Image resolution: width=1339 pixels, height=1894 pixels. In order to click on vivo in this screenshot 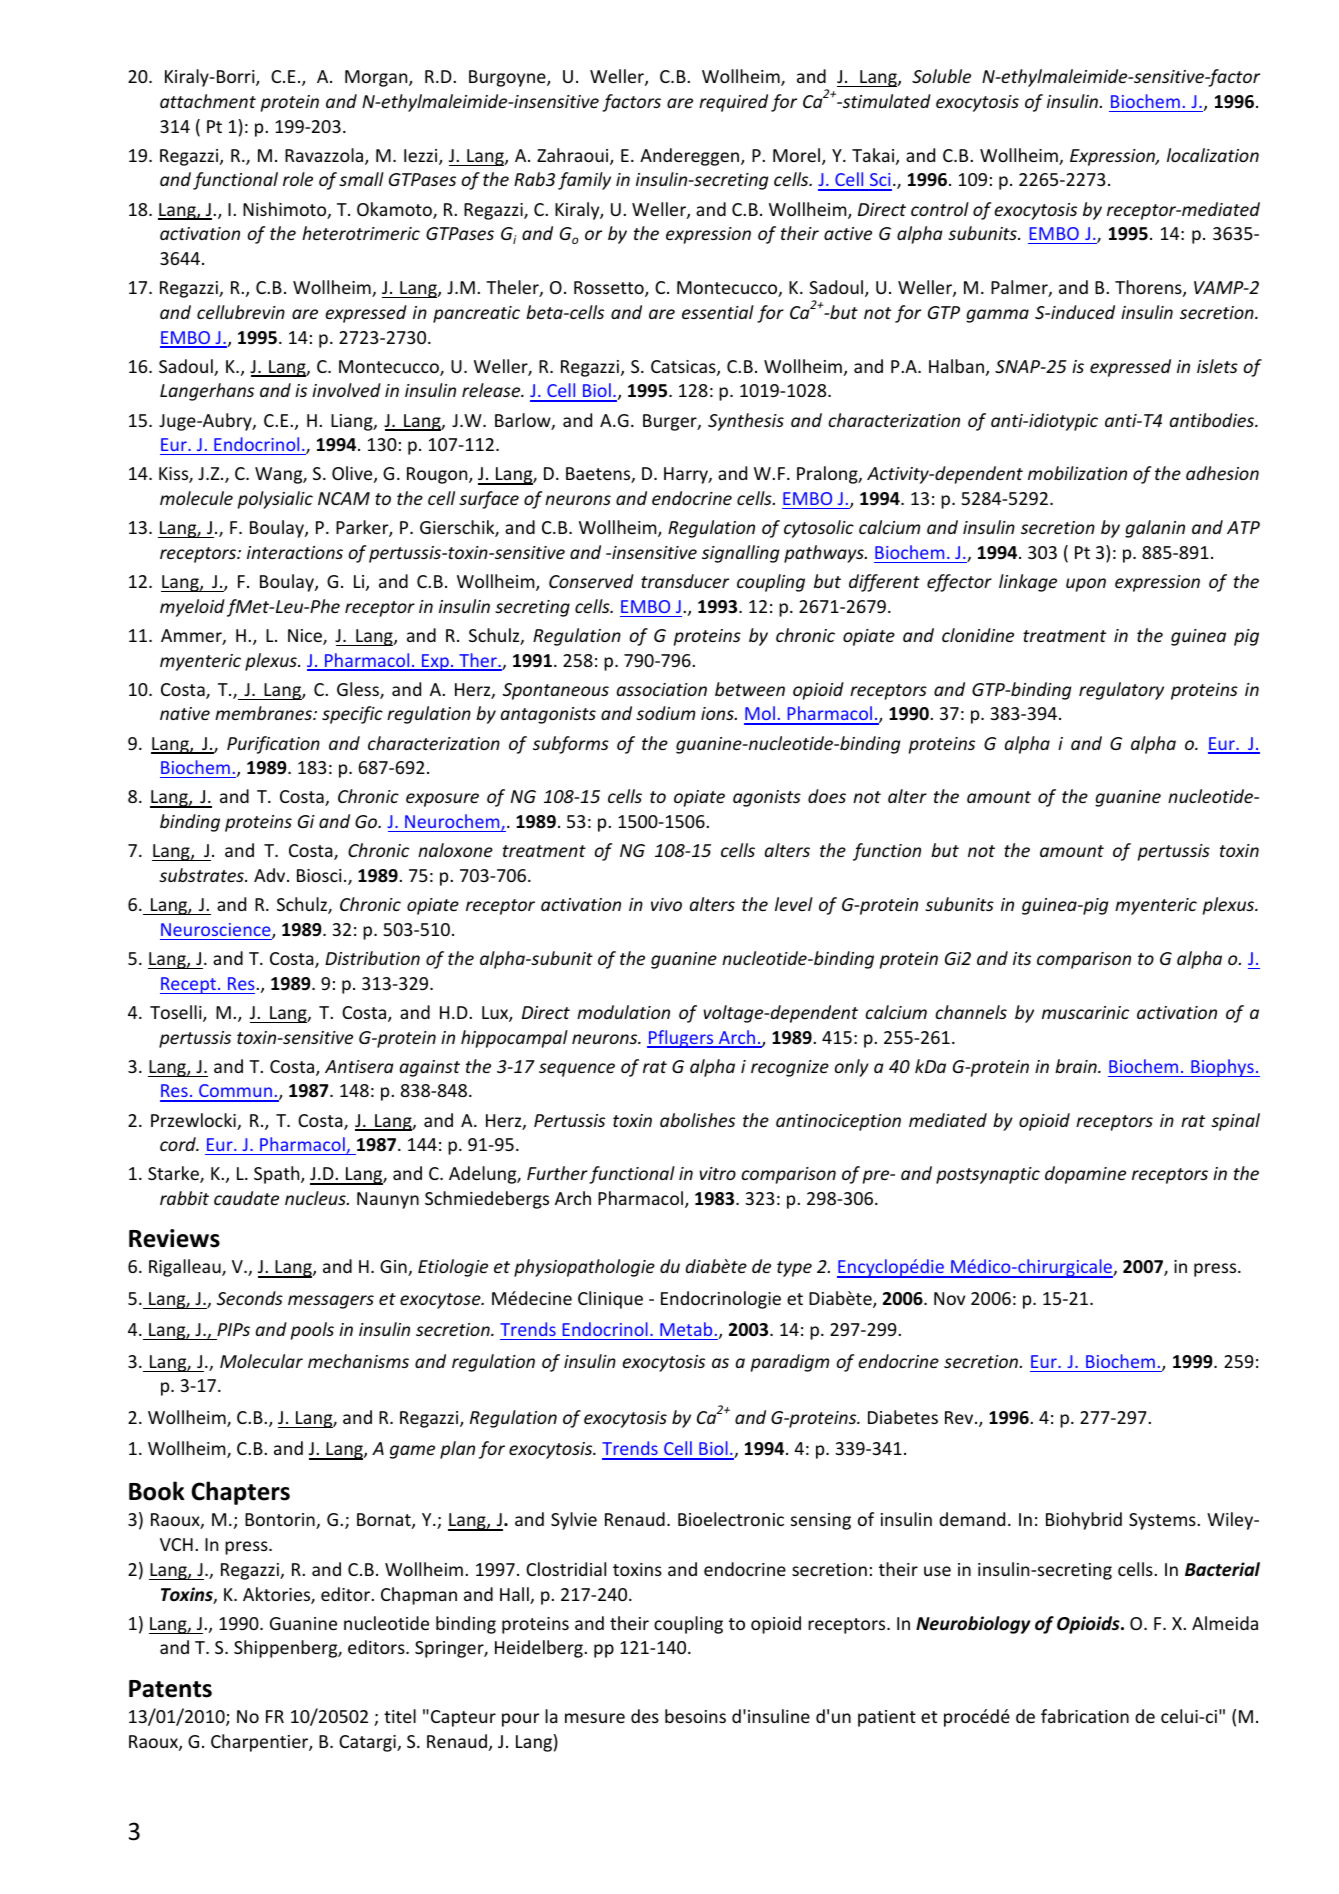, I will do `click(666, 904)`.
